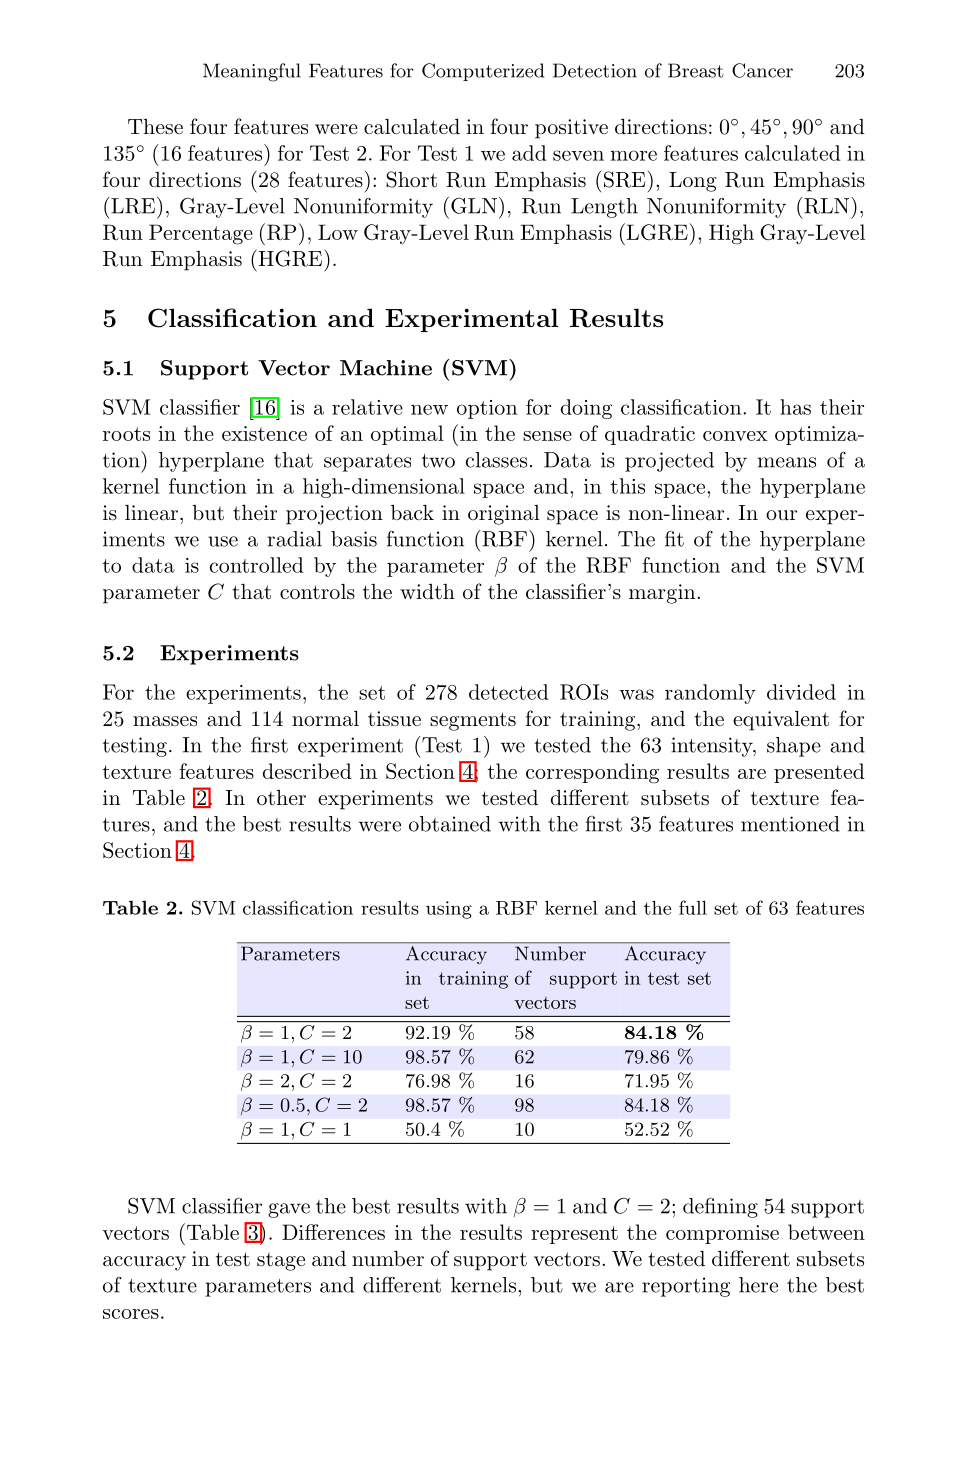 The image size is (969, 1469). What do you see at coordinates (165, 721) in the screenshot?
I see `masses` at bounding box center [165, 721].
